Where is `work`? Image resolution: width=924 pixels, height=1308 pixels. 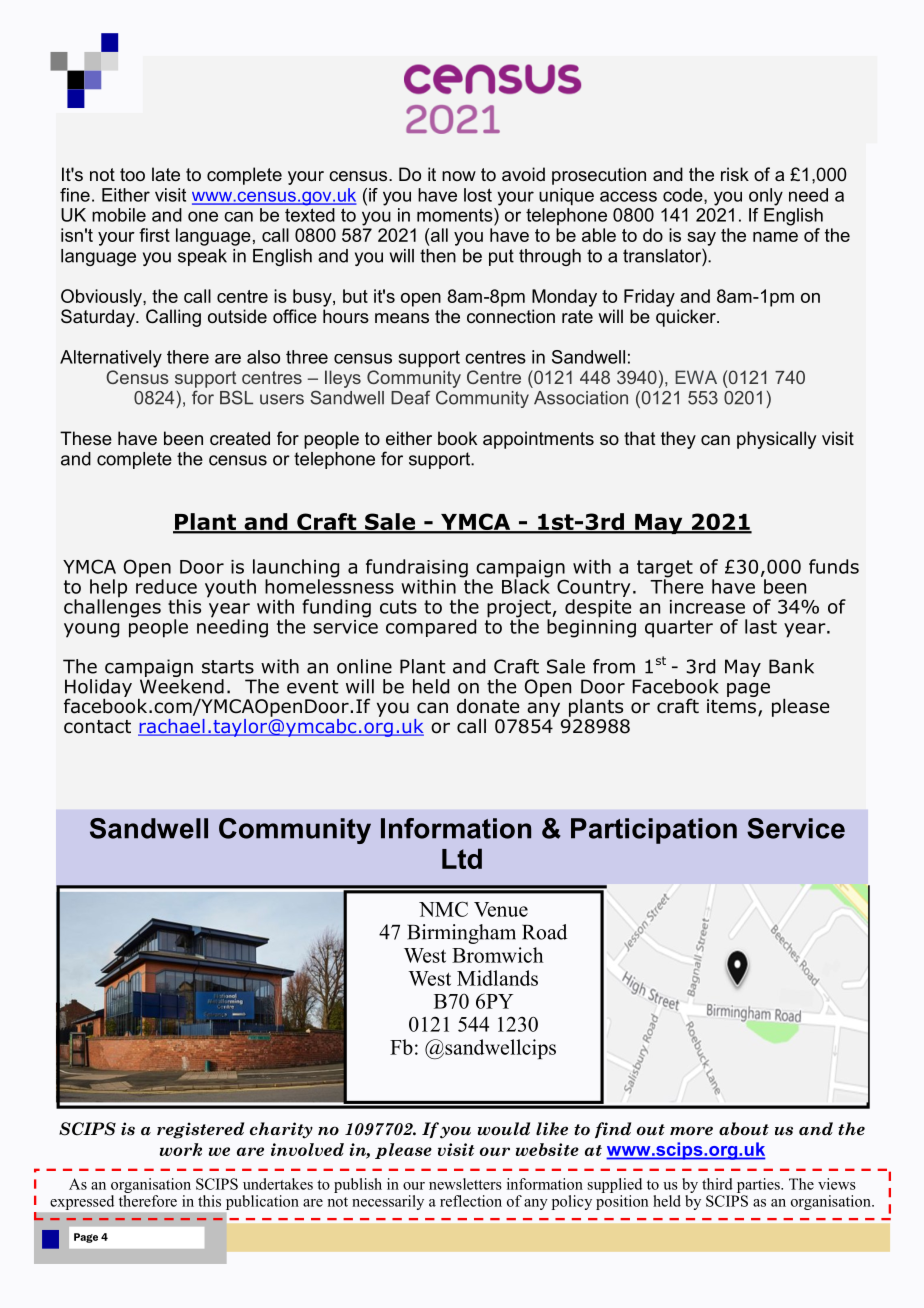
work is located at coordinates (181, 1149).
